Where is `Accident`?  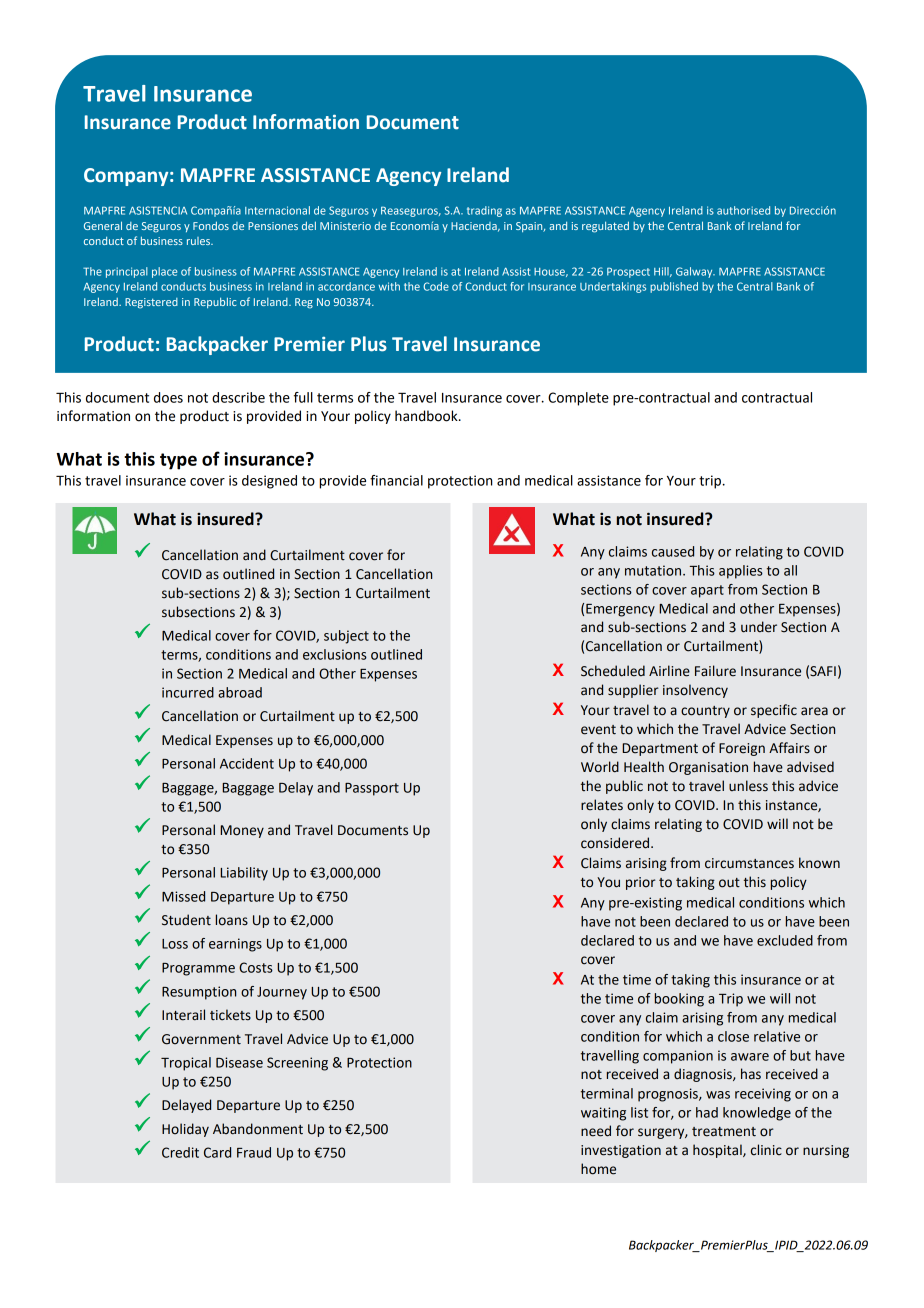
Accident is located at coordinates (247, 763).
